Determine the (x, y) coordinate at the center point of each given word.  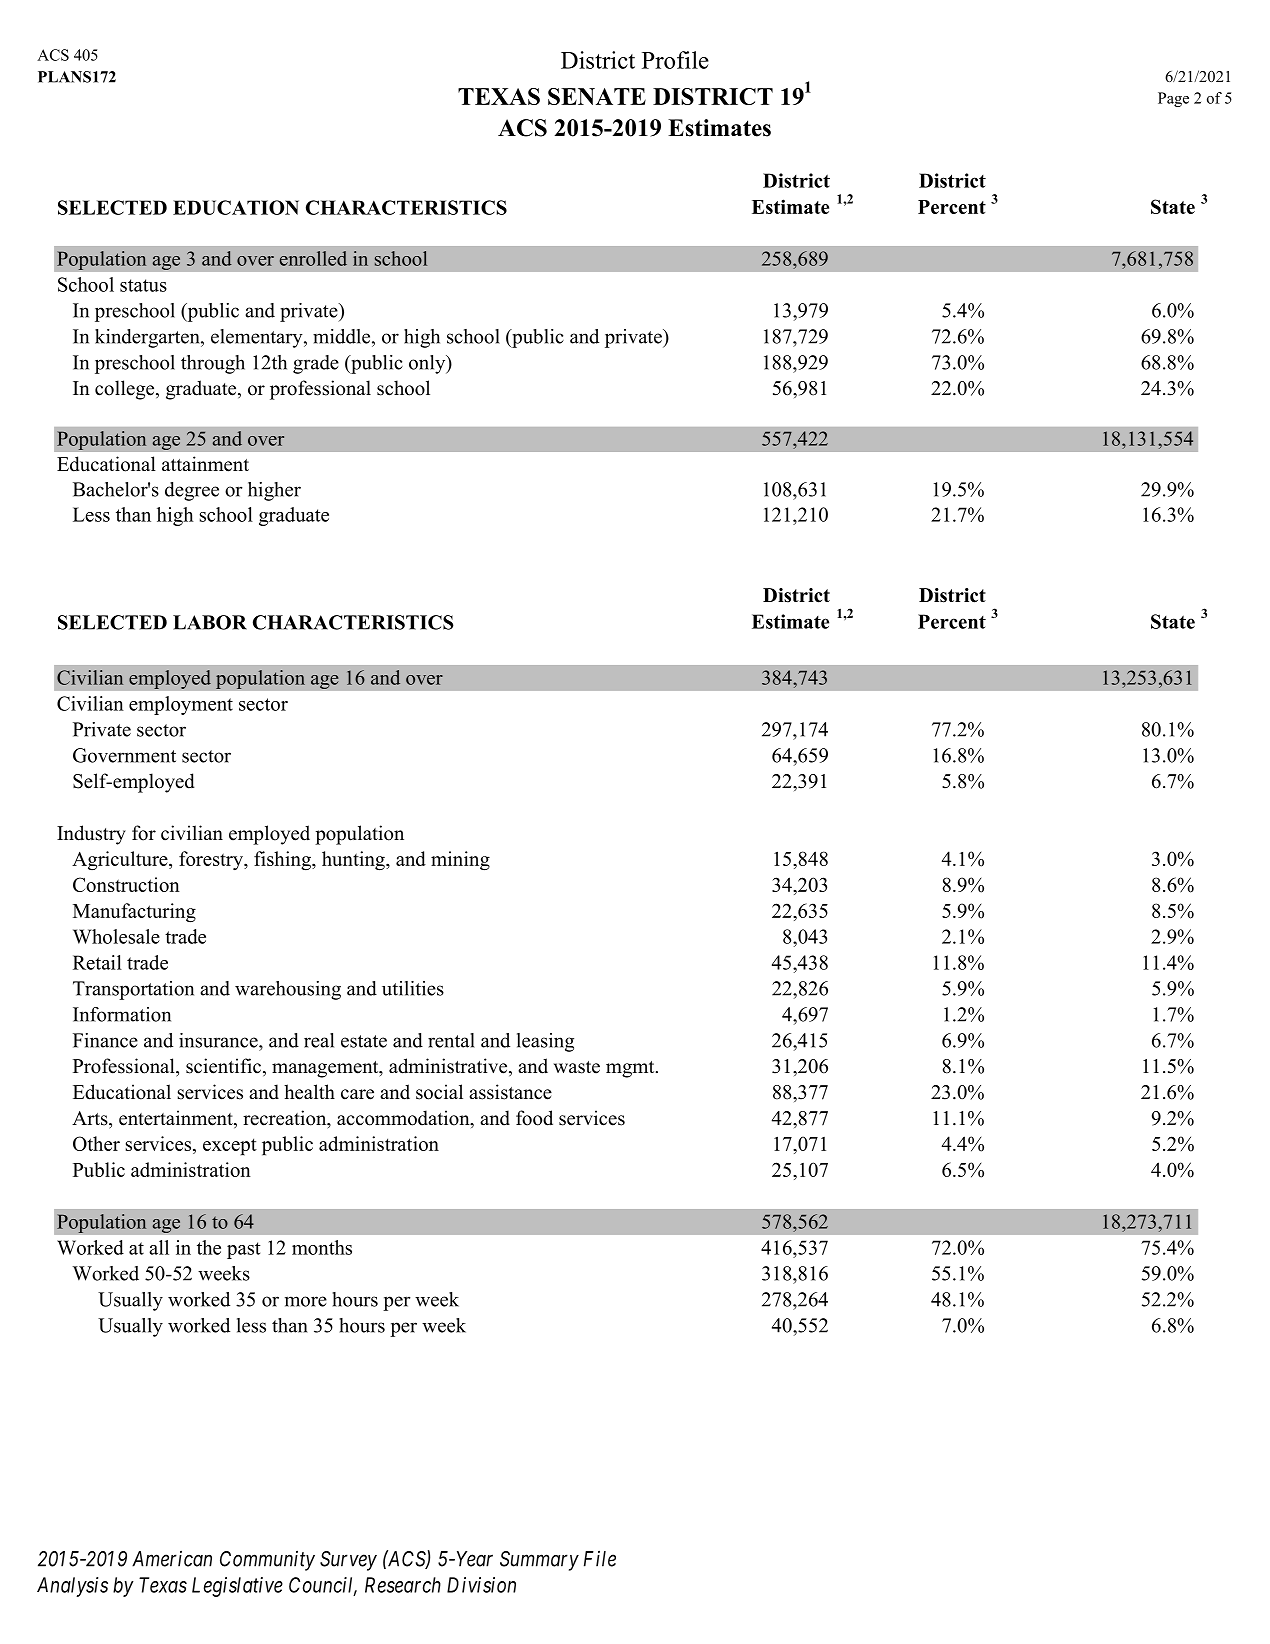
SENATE (597, 96)
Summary (539, 1561)
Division (481, 1585)
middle (343, 336)
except (230, 1147)
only (428, 364)
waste (577, 1067)
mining (460, 861)
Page (1173, 99)
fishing (283, 861)
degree (192, 491)
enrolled (313, 258)
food (534, 1118)
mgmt (631, 1069)
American (172, 1558)
